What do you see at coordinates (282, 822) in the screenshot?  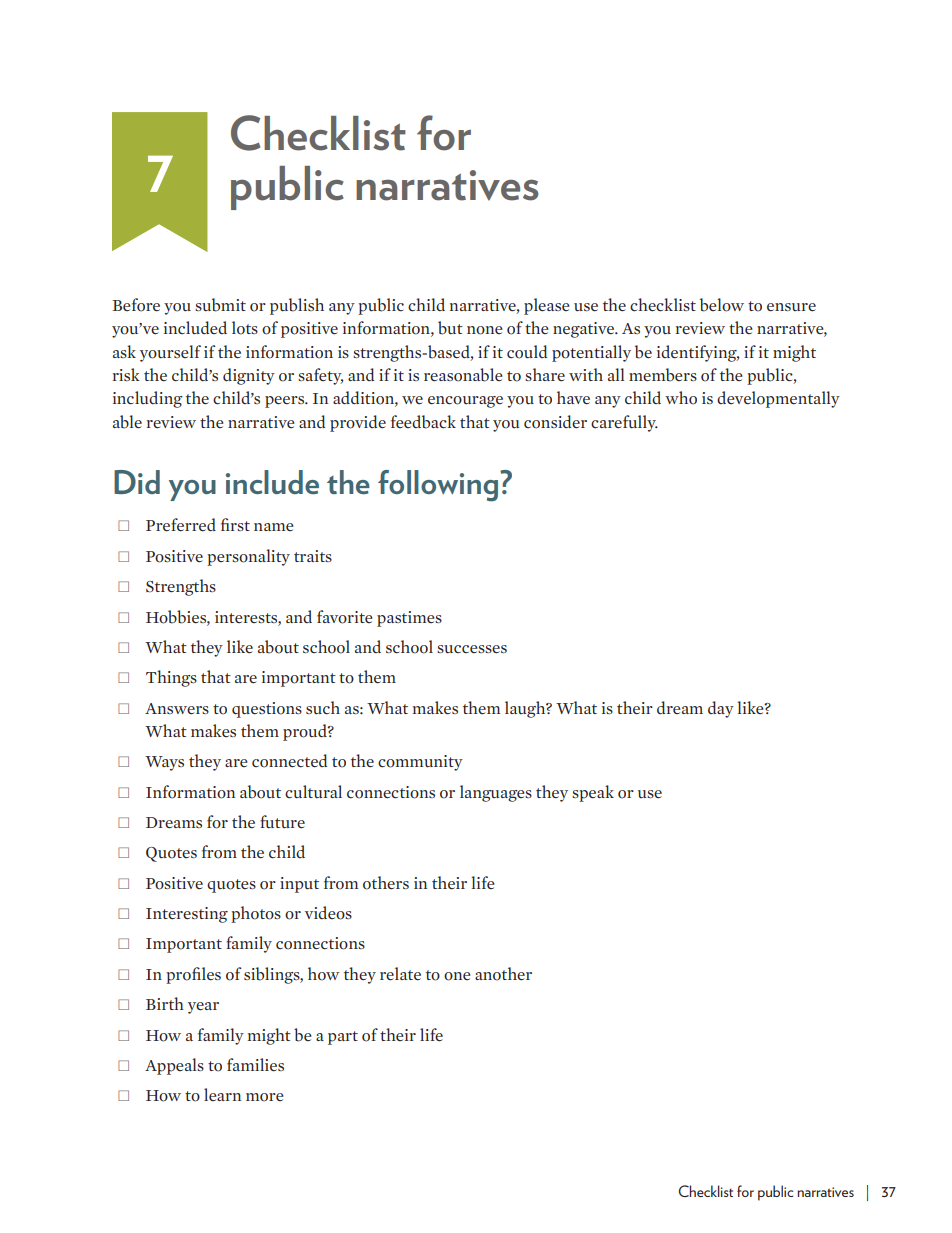 I see `future` at bounding box center [282, 822].
